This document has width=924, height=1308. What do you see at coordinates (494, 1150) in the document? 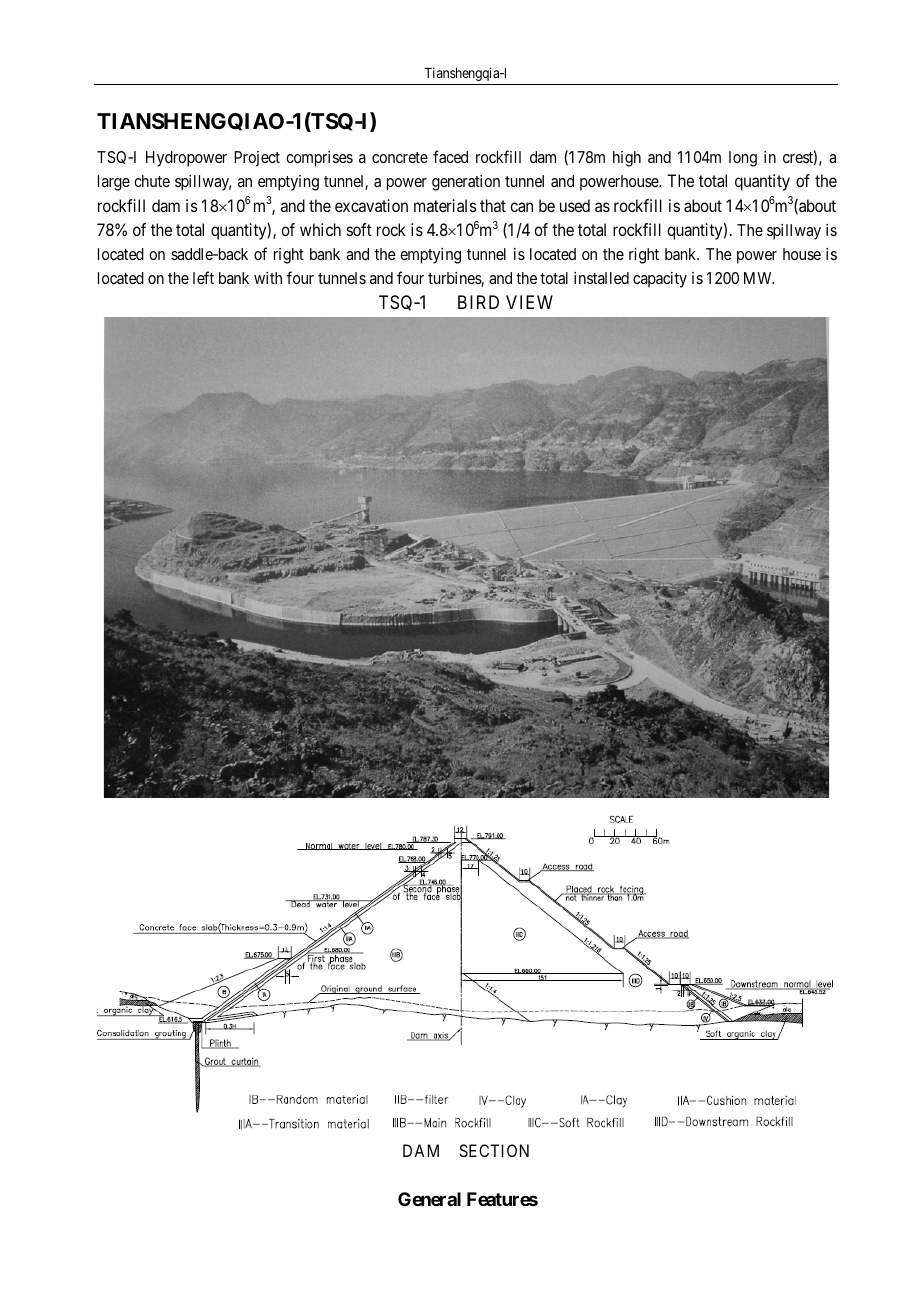
I see `SECTION` at bounding box center [494, 1150].
